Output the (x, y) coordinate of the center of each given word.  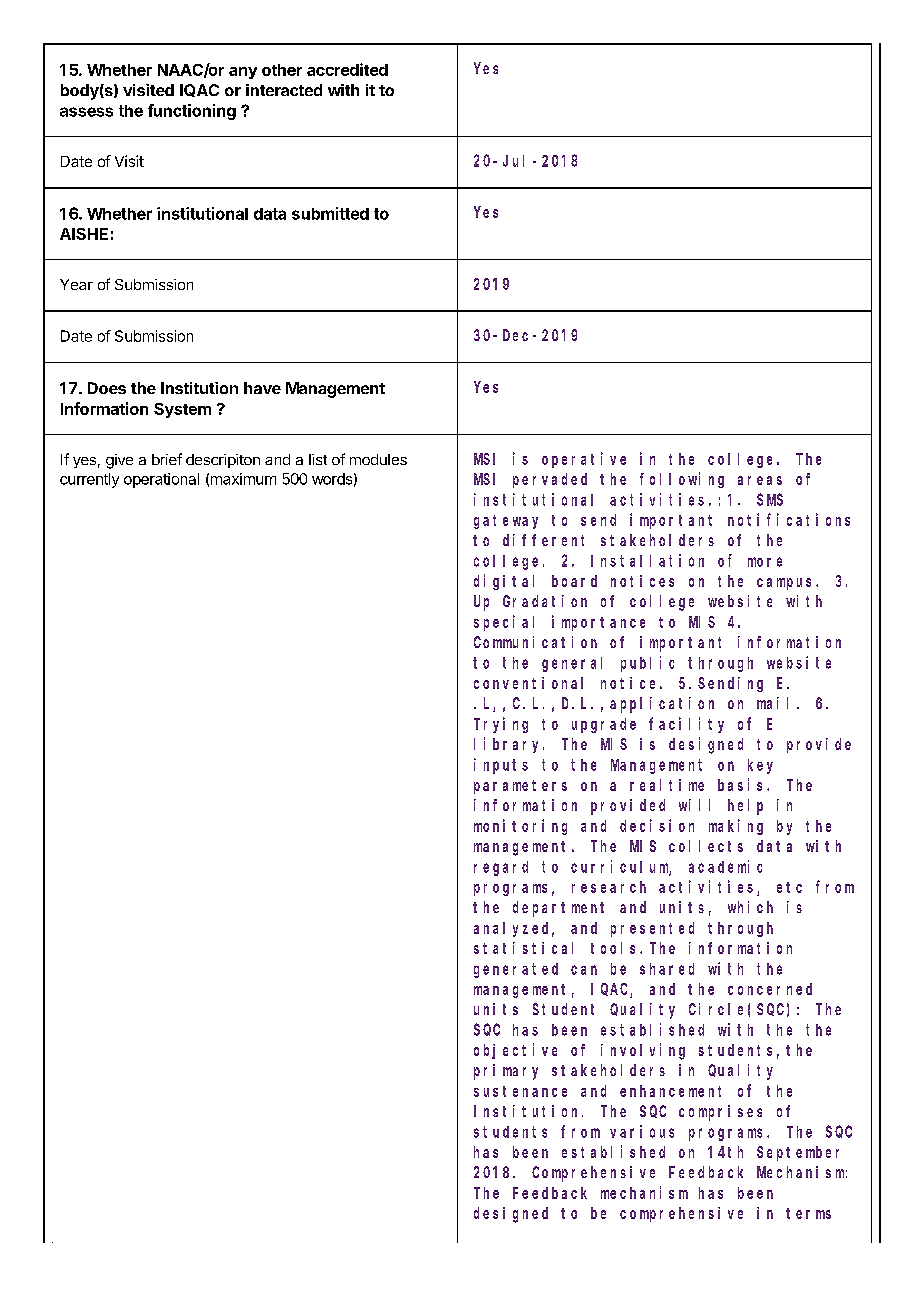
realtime (667, 785)
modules (378, 459)
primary (506, 1072)
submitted (330, 213)
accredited (347, 69)
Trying (501, 725)
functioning (192, 112)
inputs (501, 766)
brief (167, 459)
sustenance (520, 1091)
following (682, 480)
